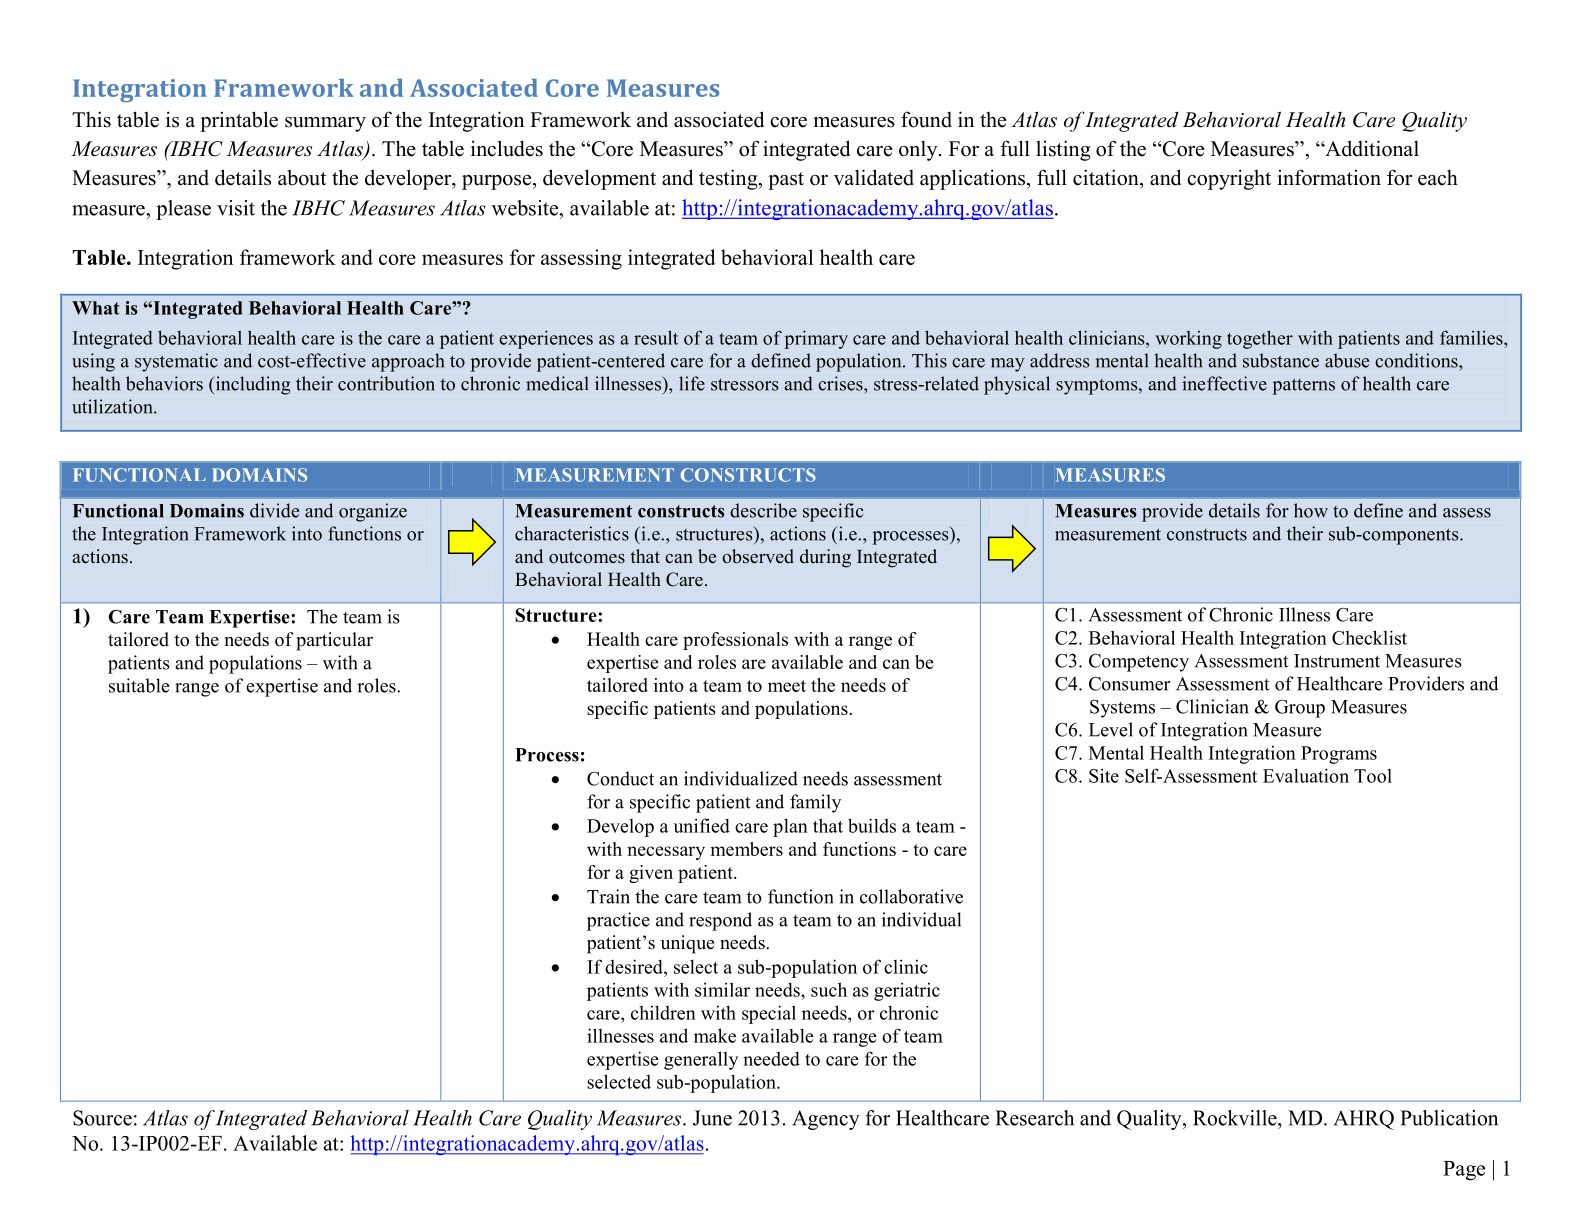 This image has width=1584, height=1224. What do you see at coordinates (786, 181) in the image?
I see `past` at bounding box center [786, 181].
